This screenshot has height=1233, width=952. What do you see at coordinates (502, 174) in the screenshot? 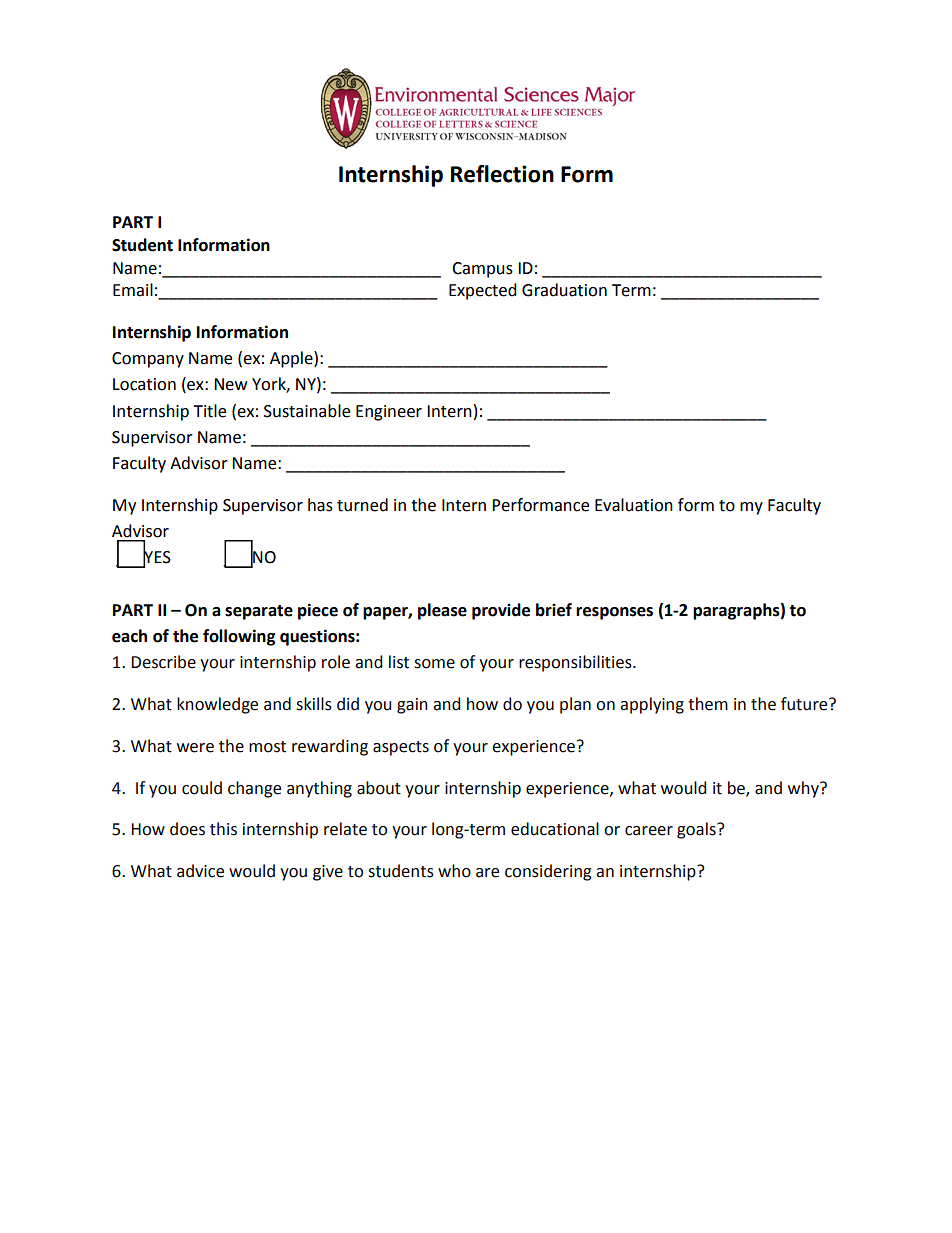
I see `Reflection` at bounding box center [502, 174].
